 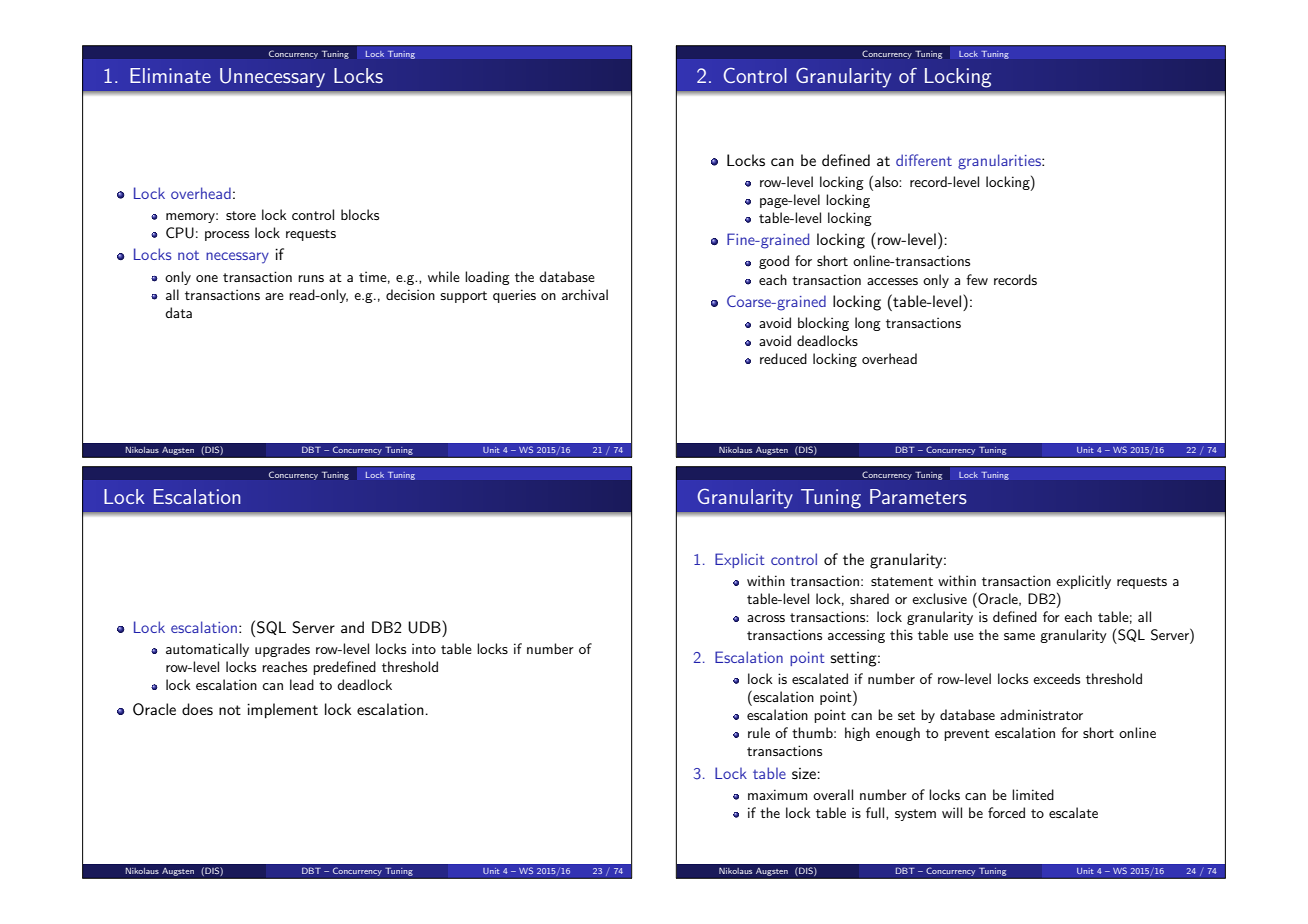 What do you see at coordinates (952, 812) in the screenshot?
I see `will` at bounding box center [952, 812].
